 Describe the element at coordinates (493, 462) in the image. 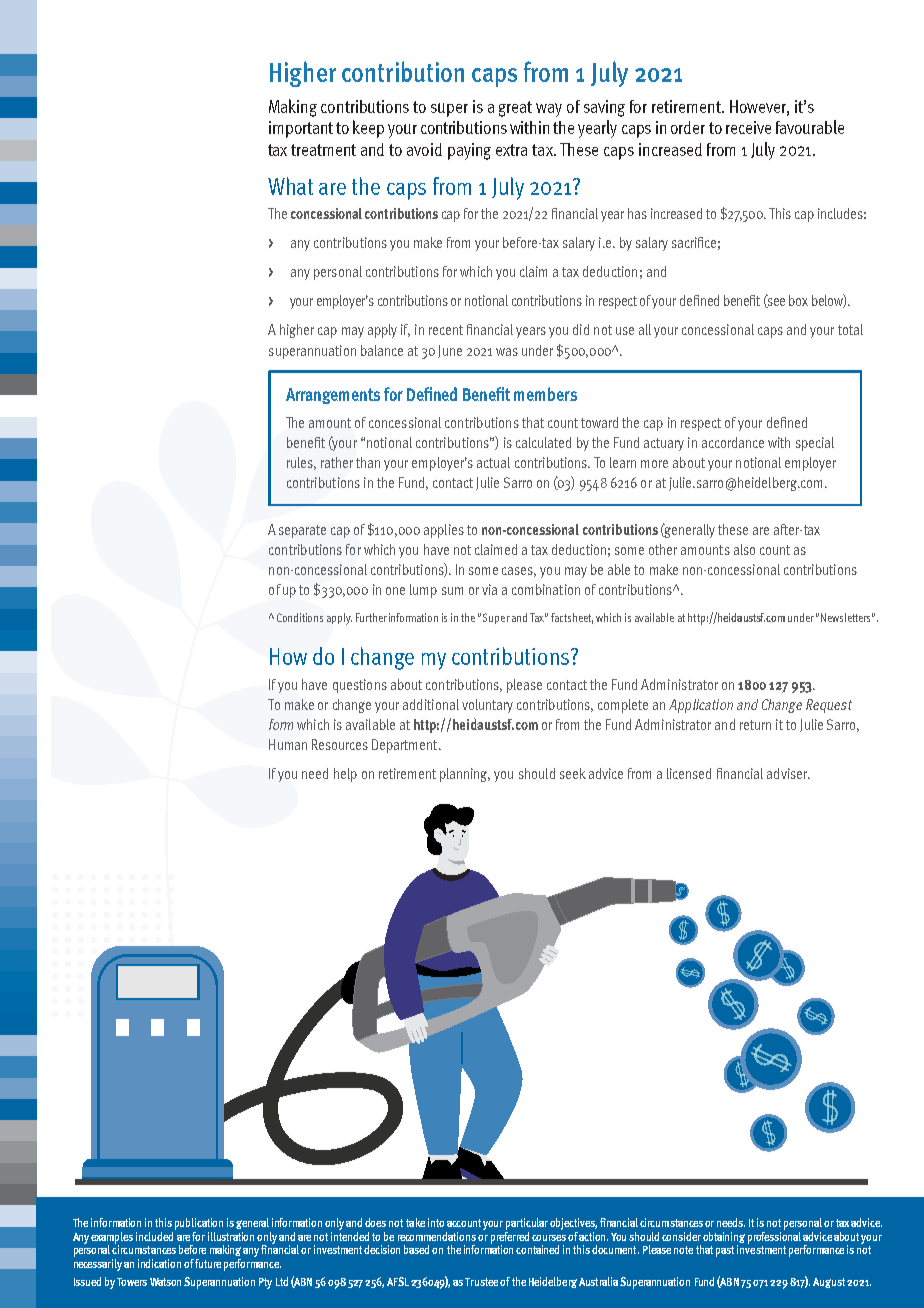

I see `actual` at that location.
